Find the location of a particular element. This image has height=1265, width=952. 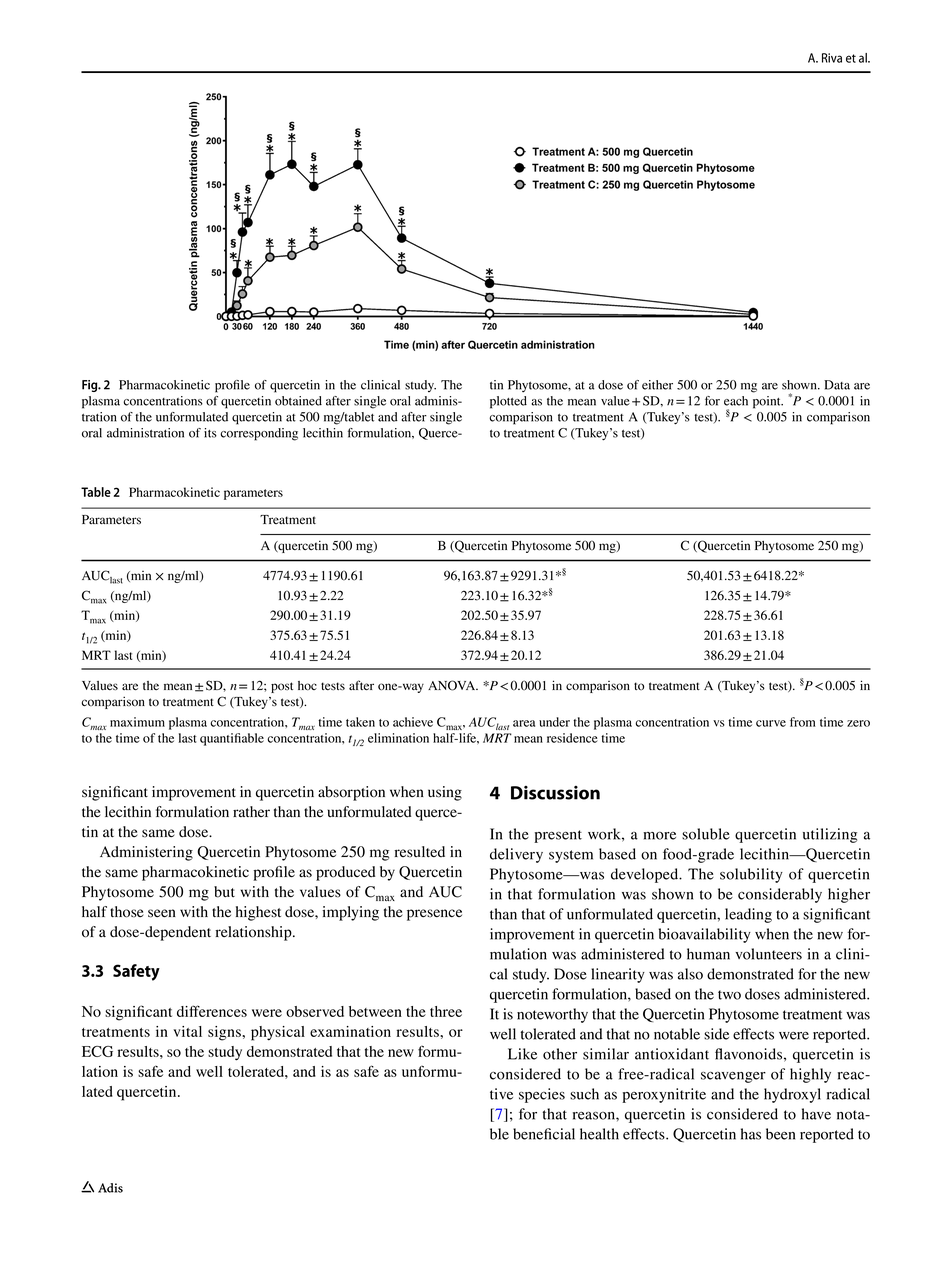

delivery is located at coordinates (516, 855).
